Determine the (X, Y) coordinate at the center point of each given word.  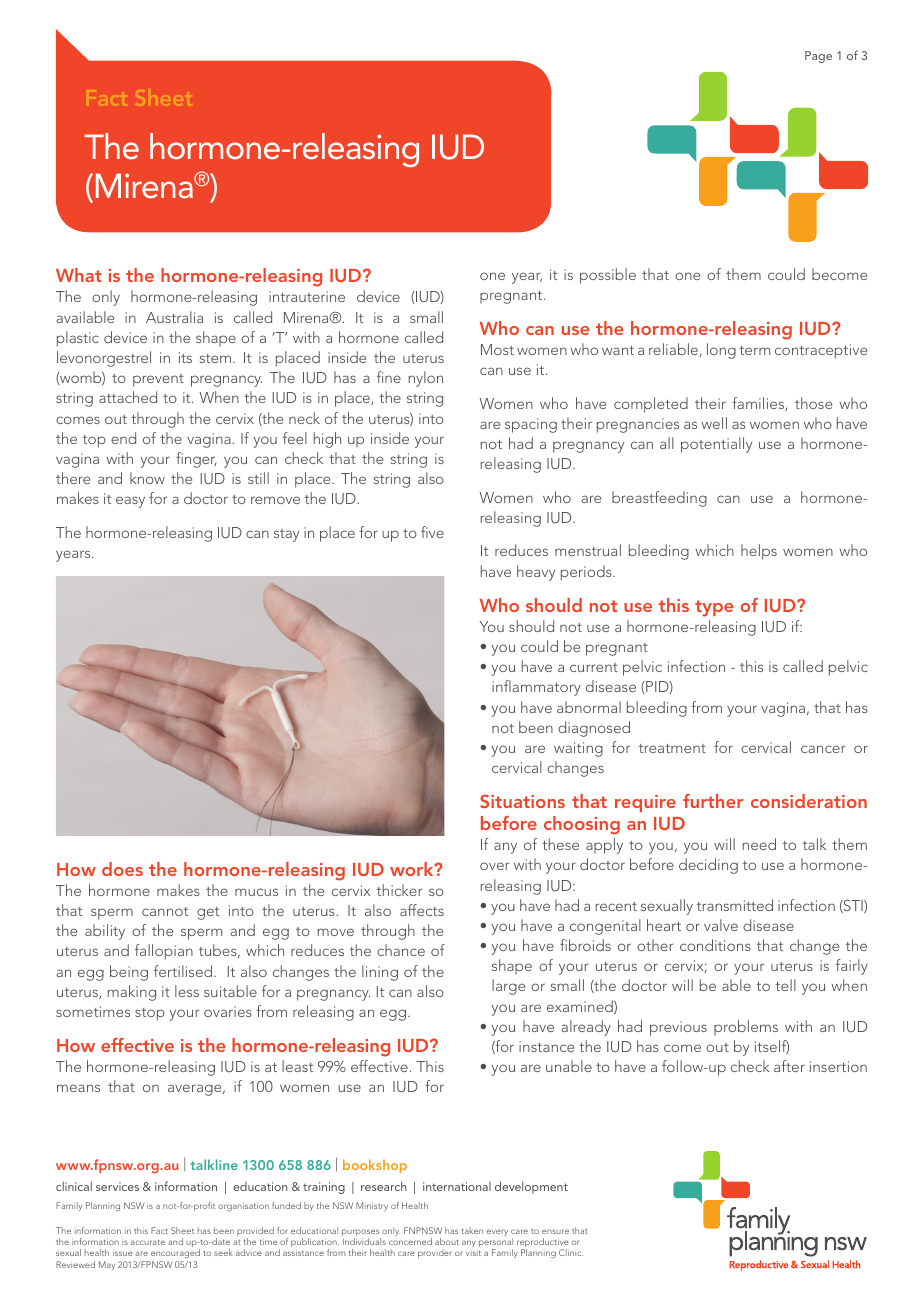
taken (472, 1230)
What (79, 275)
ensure (555, 1231)
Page (818, 57)
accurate (148, 1242)
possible (608, 276)
